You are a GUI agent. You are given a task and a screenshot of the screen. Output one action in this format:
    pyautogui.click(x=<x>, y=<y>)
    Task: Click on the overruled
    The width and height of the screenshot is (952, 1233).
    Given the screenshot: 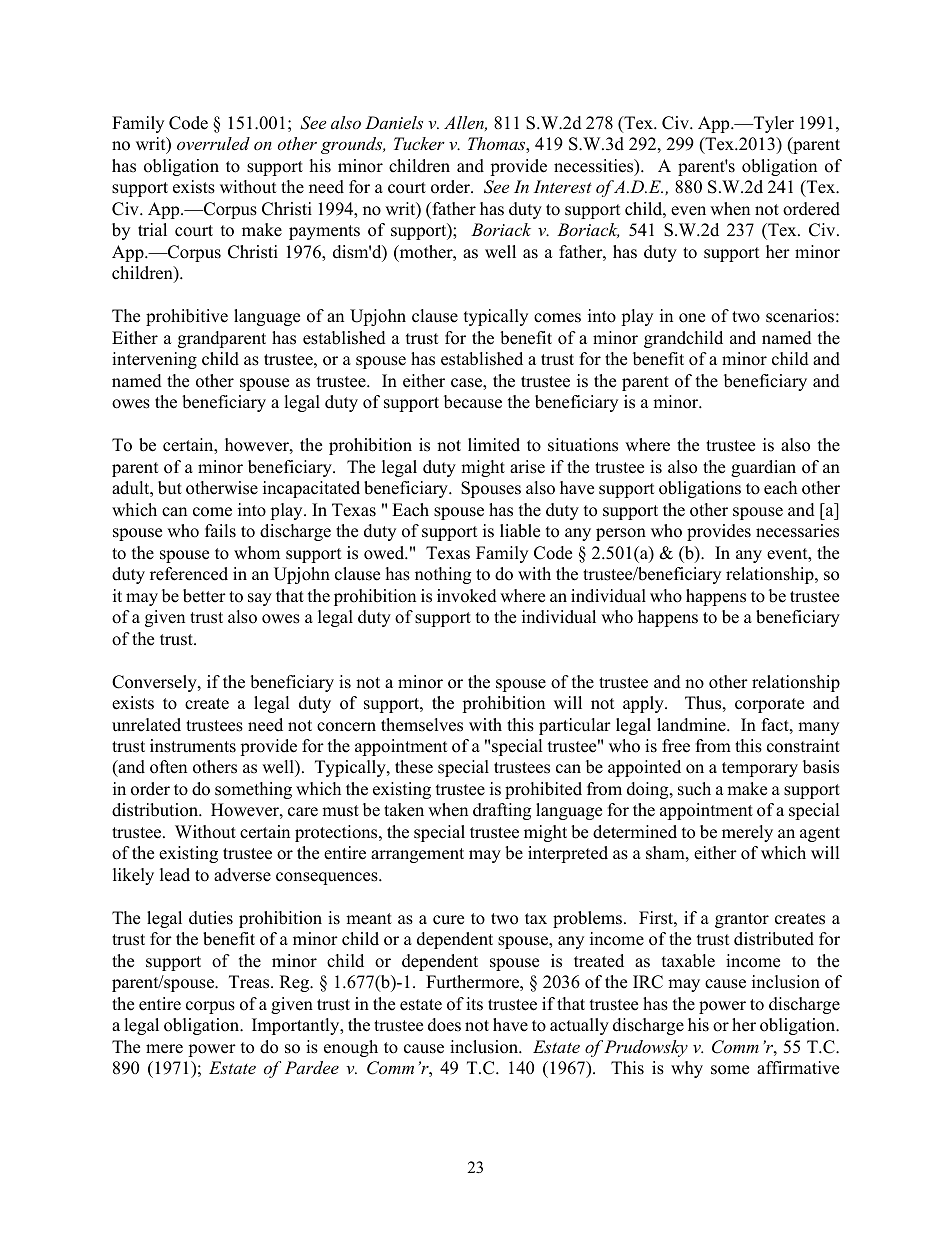 What is the action you would take?
    pyautogui.click(x=213, y=143)
